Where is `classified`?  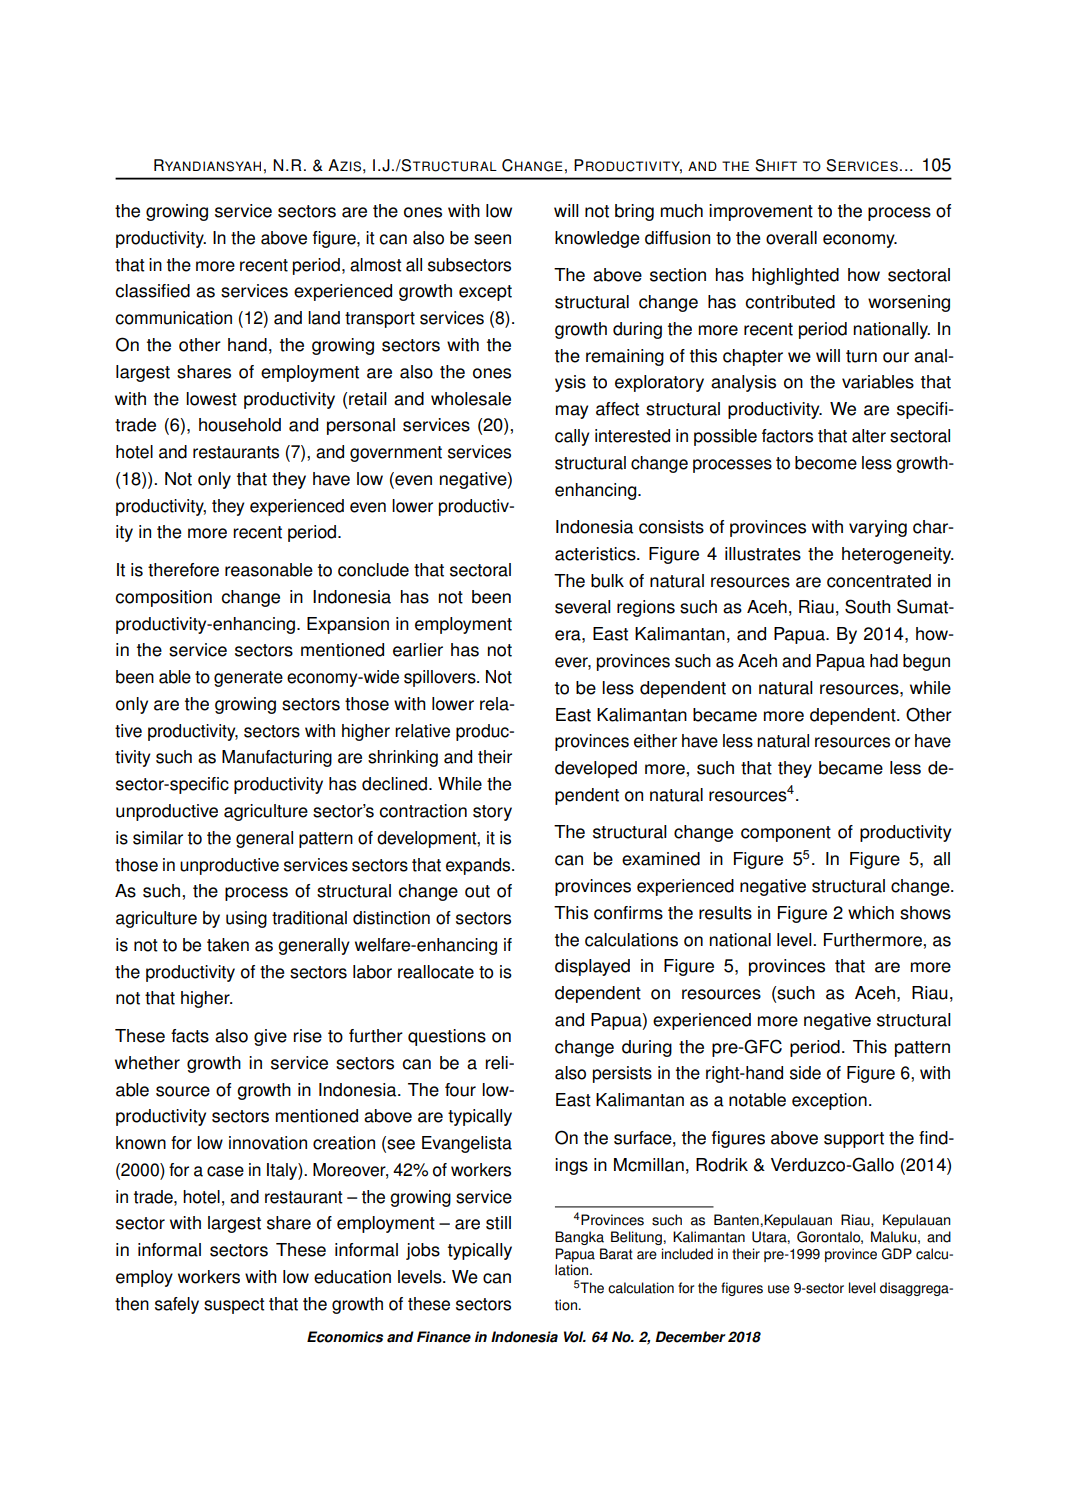
classified is located at coordinates (152, 291).
